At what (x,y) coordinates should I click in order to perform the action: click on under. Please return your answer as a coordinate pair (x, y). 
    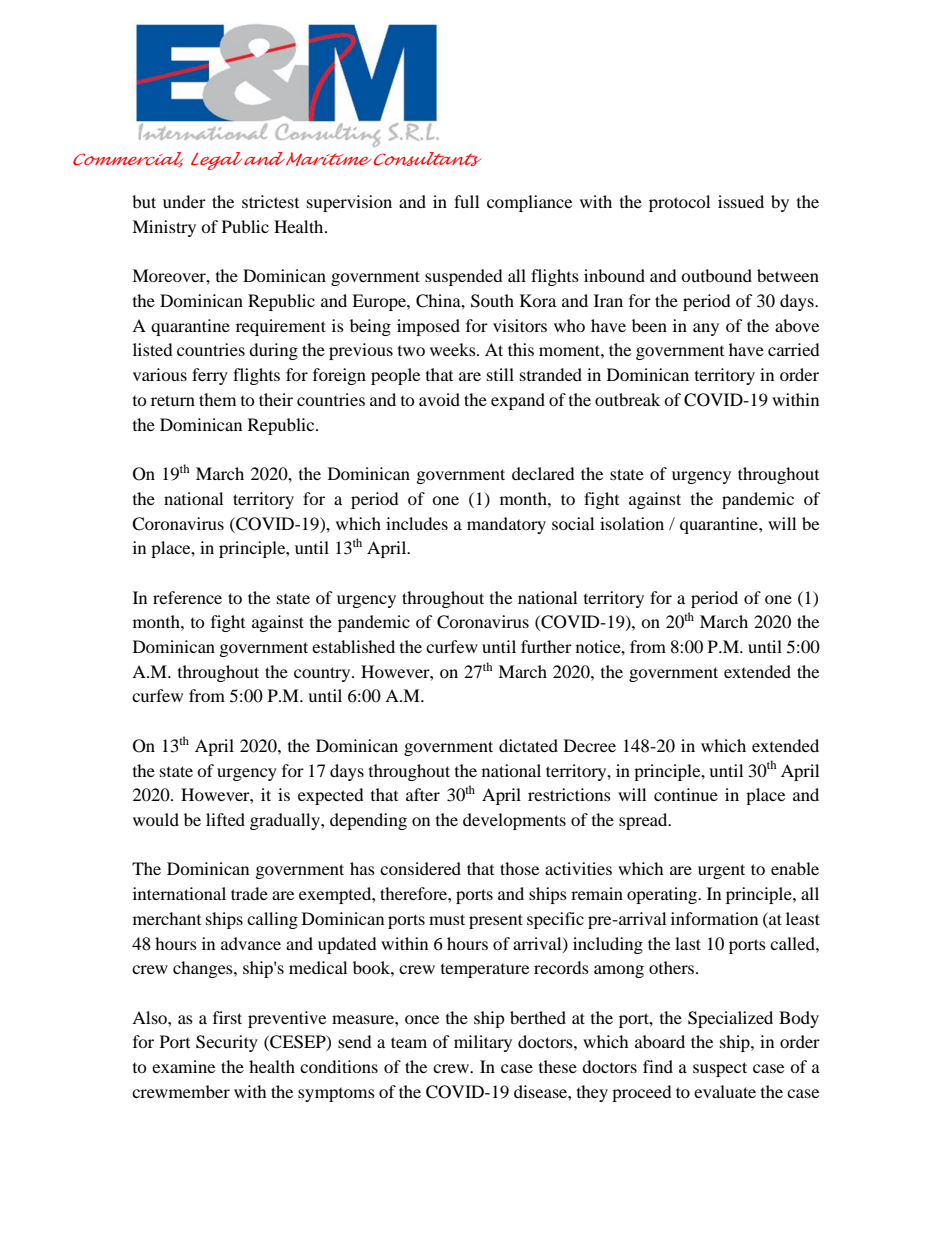
    Looking at the image, I should click on (184, 201).
